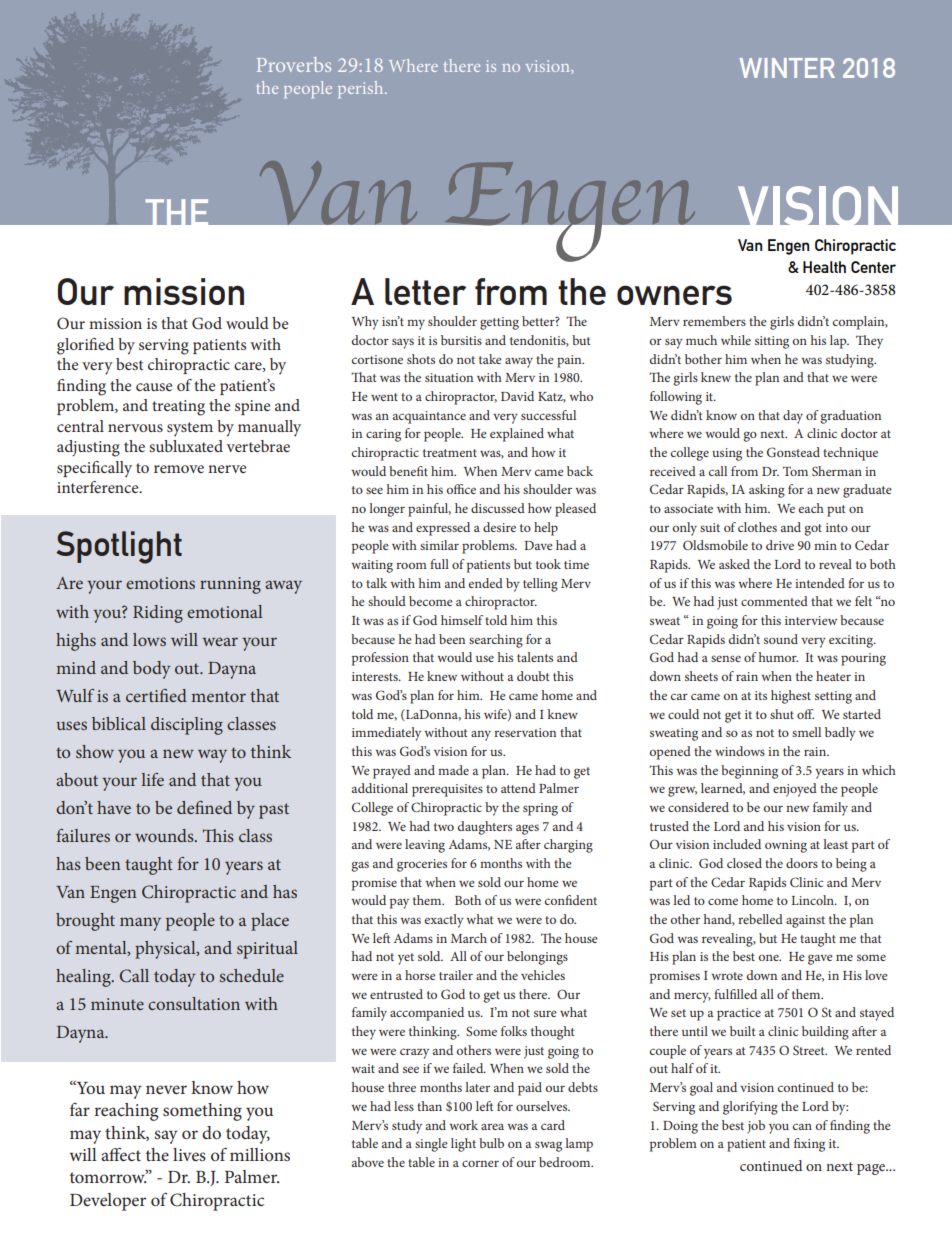  What do you see at coordinates (178, 408) in the document?
I see `treating` at bounding box center [178, 408].
